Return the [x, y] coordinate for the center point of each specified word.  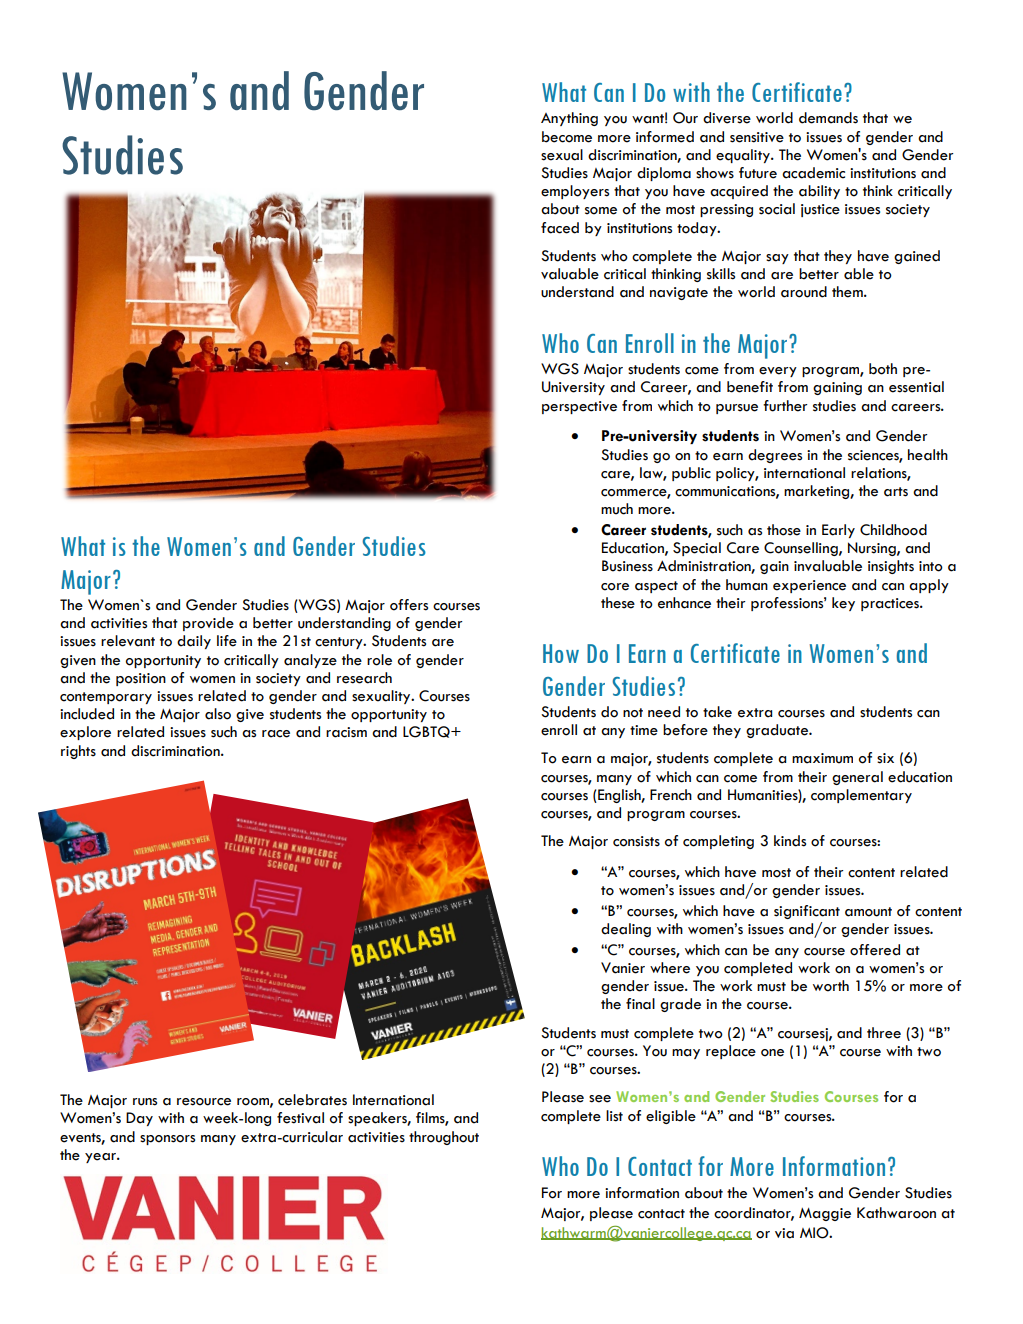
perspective [579, 407]
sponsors [167, 1140]
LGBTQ [427, 732]
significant [807, 912]
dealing [626, 930]
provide [208, 624]
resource [204, 1102]
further [785, 406]
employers [575, 192]
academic [813, 173]
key [843, 604]
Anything [569, 119]
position [141, 679]
